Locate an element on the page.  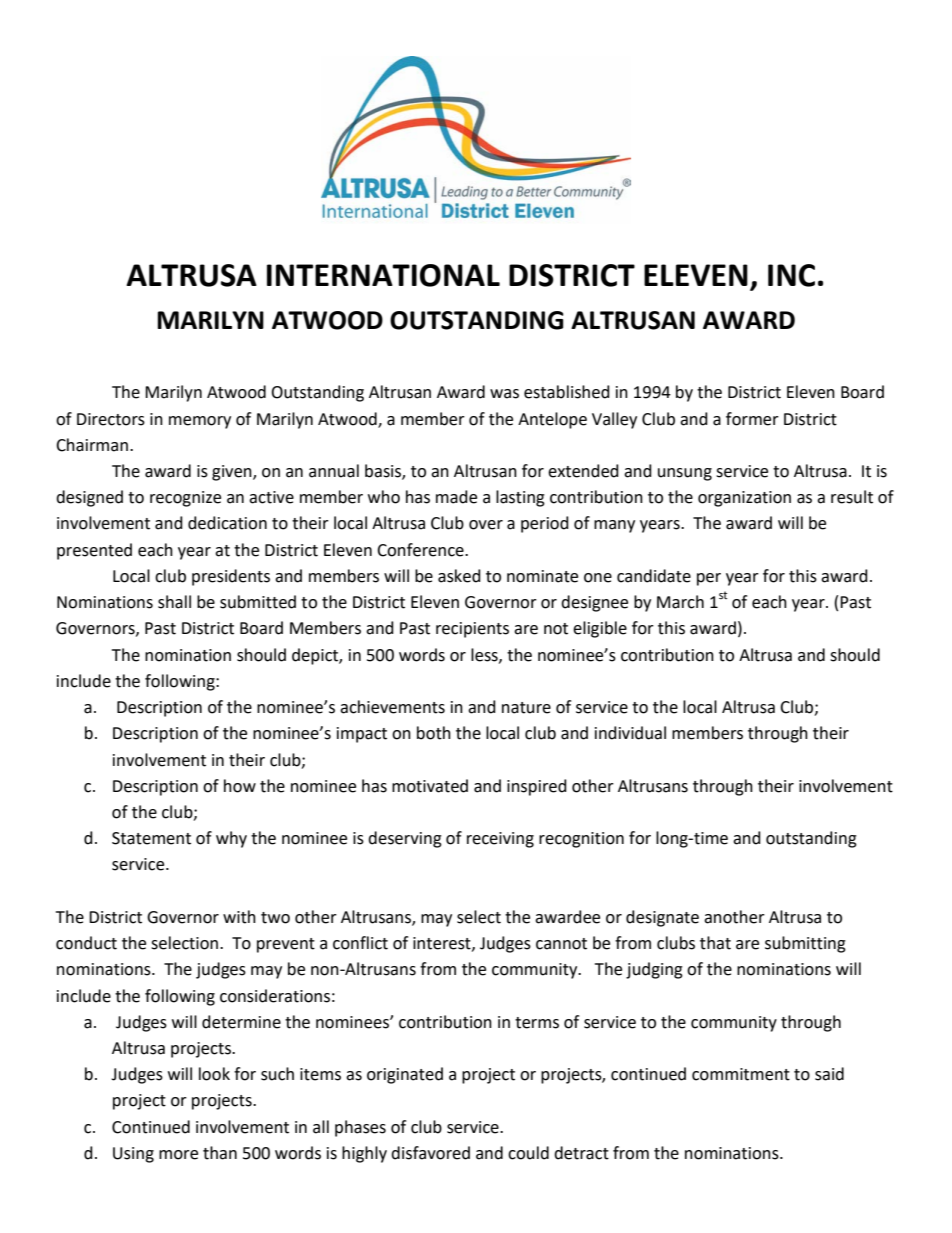
was is located at coordinates (504, 394).
